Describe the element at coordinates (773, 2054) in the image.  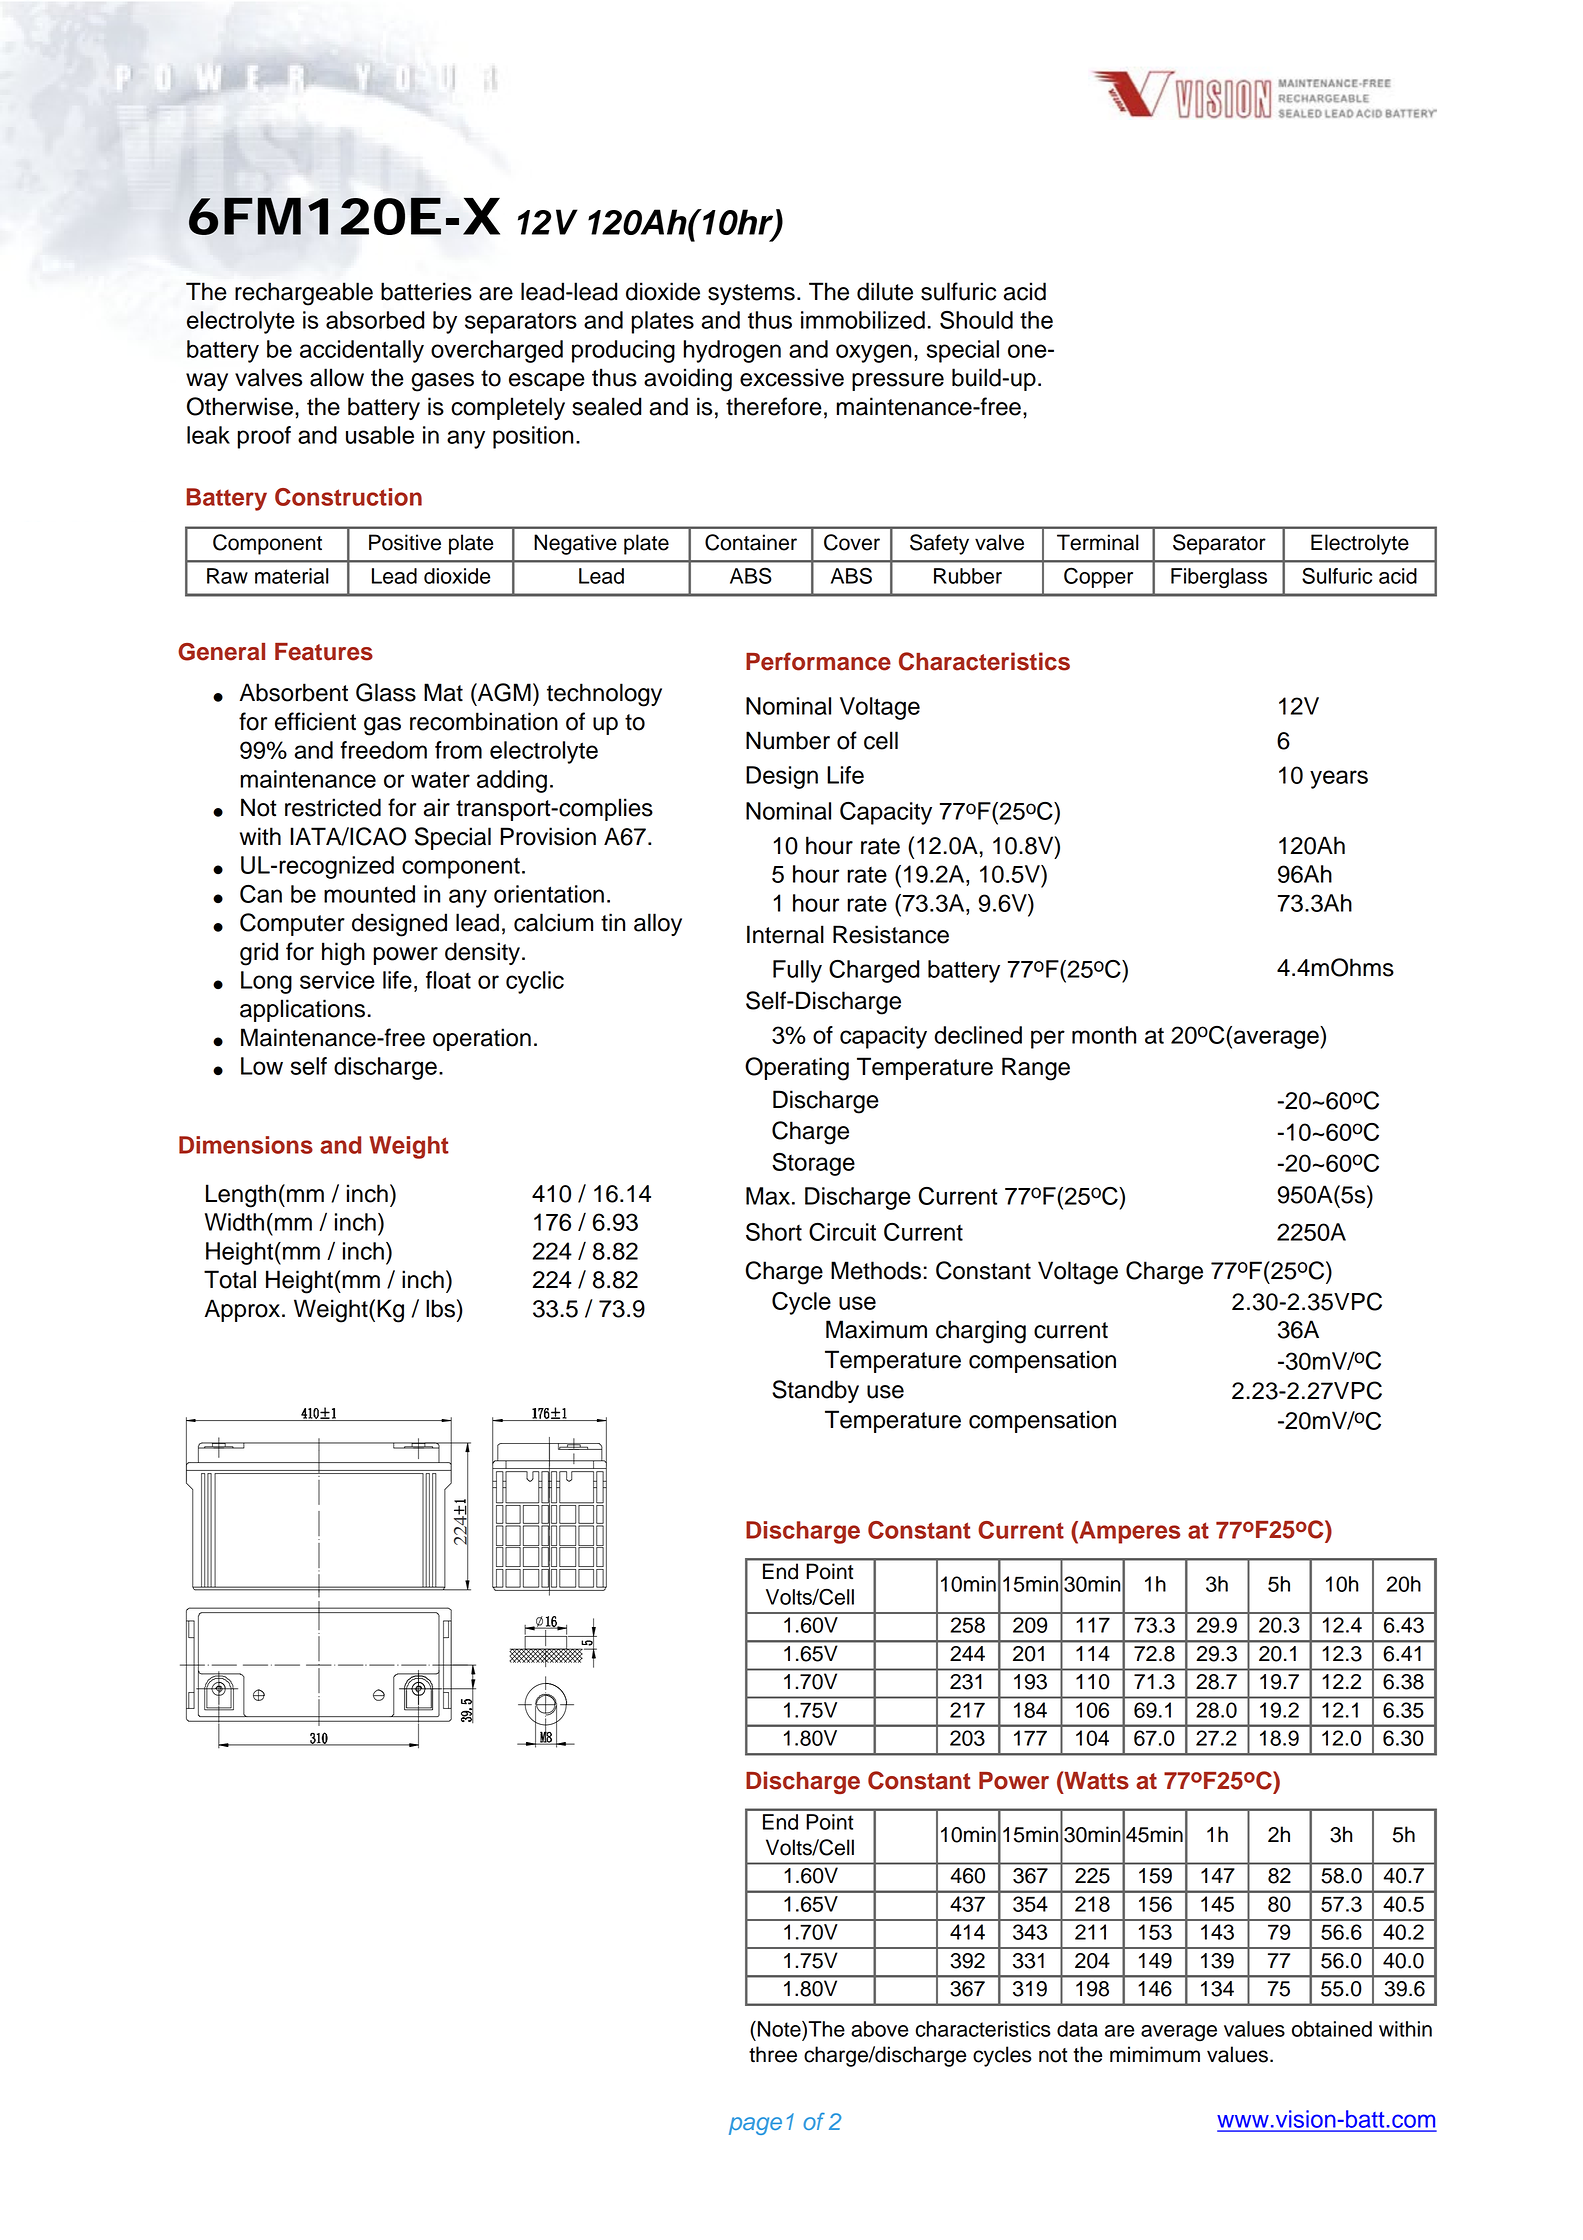
I see `three` at that location.
